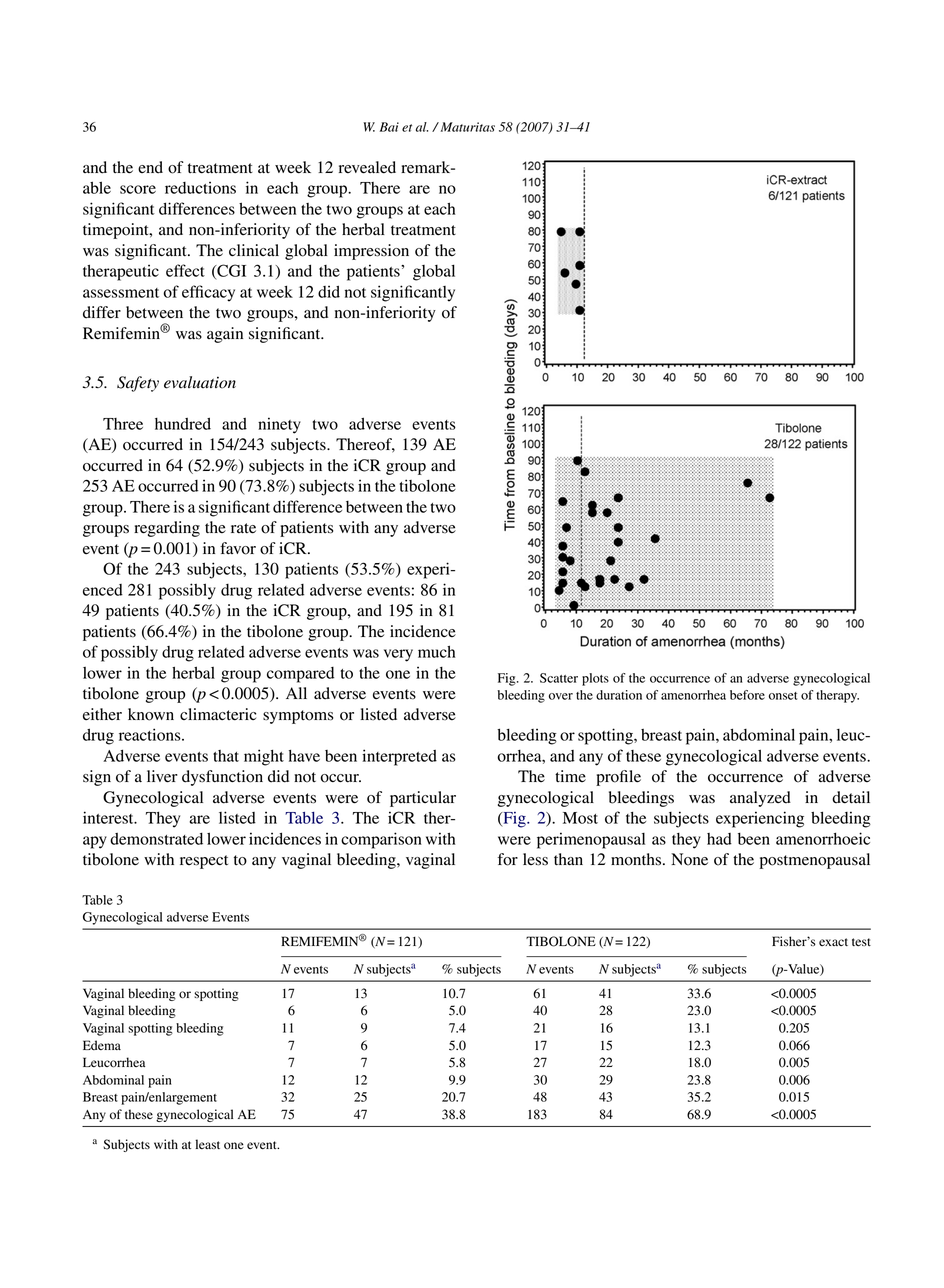  What do you see at coordinates (204, 862) in the screenshot?
I see `respect` at bounding box center [204, 862].
